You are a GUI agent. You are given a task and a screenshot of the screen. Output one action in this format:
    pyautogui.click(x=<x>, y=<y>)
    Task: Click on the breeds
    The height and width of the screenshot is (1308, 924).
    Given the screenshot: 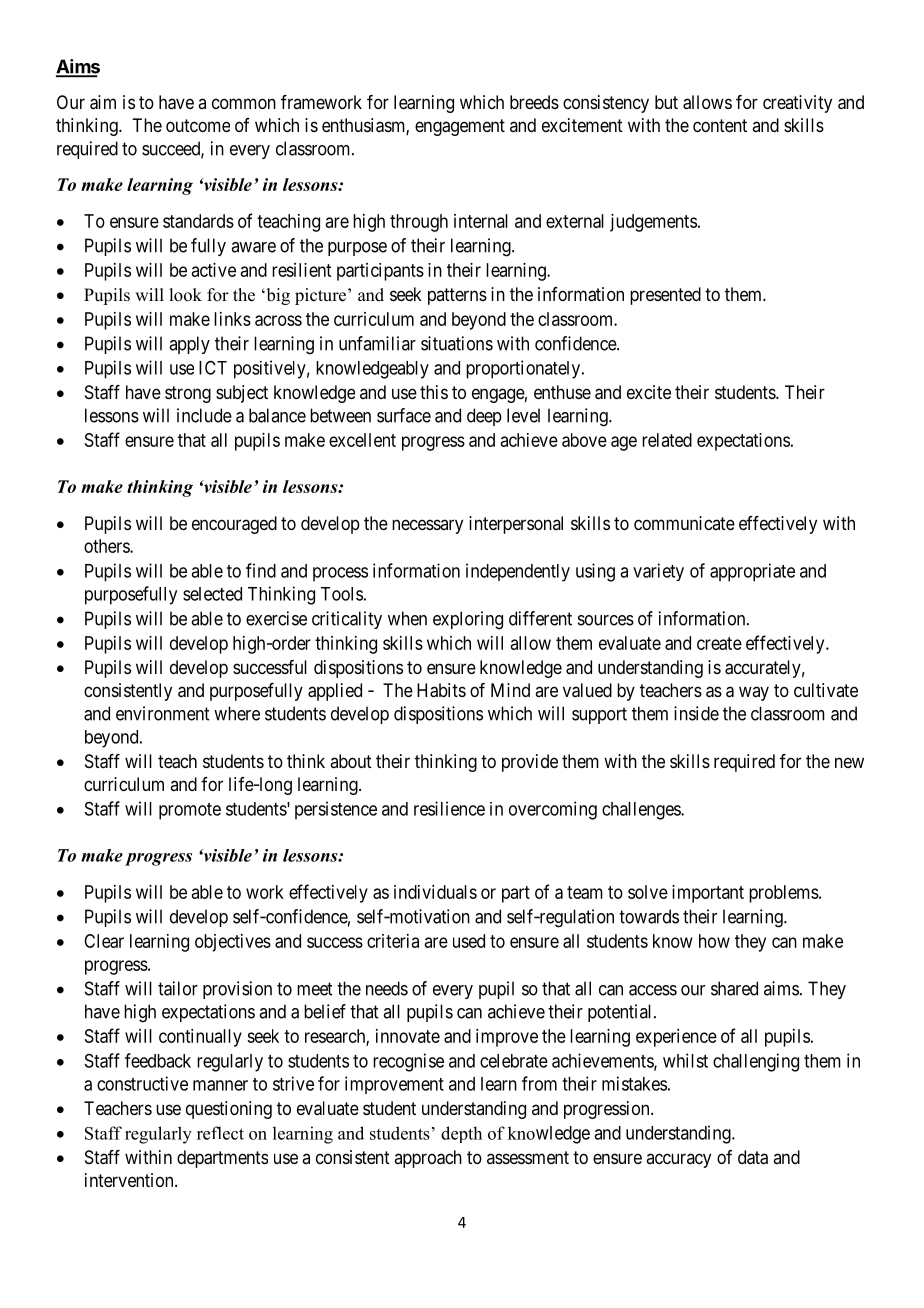 What is the action you would take?
    pyautogui.click(x=534, y=102)
